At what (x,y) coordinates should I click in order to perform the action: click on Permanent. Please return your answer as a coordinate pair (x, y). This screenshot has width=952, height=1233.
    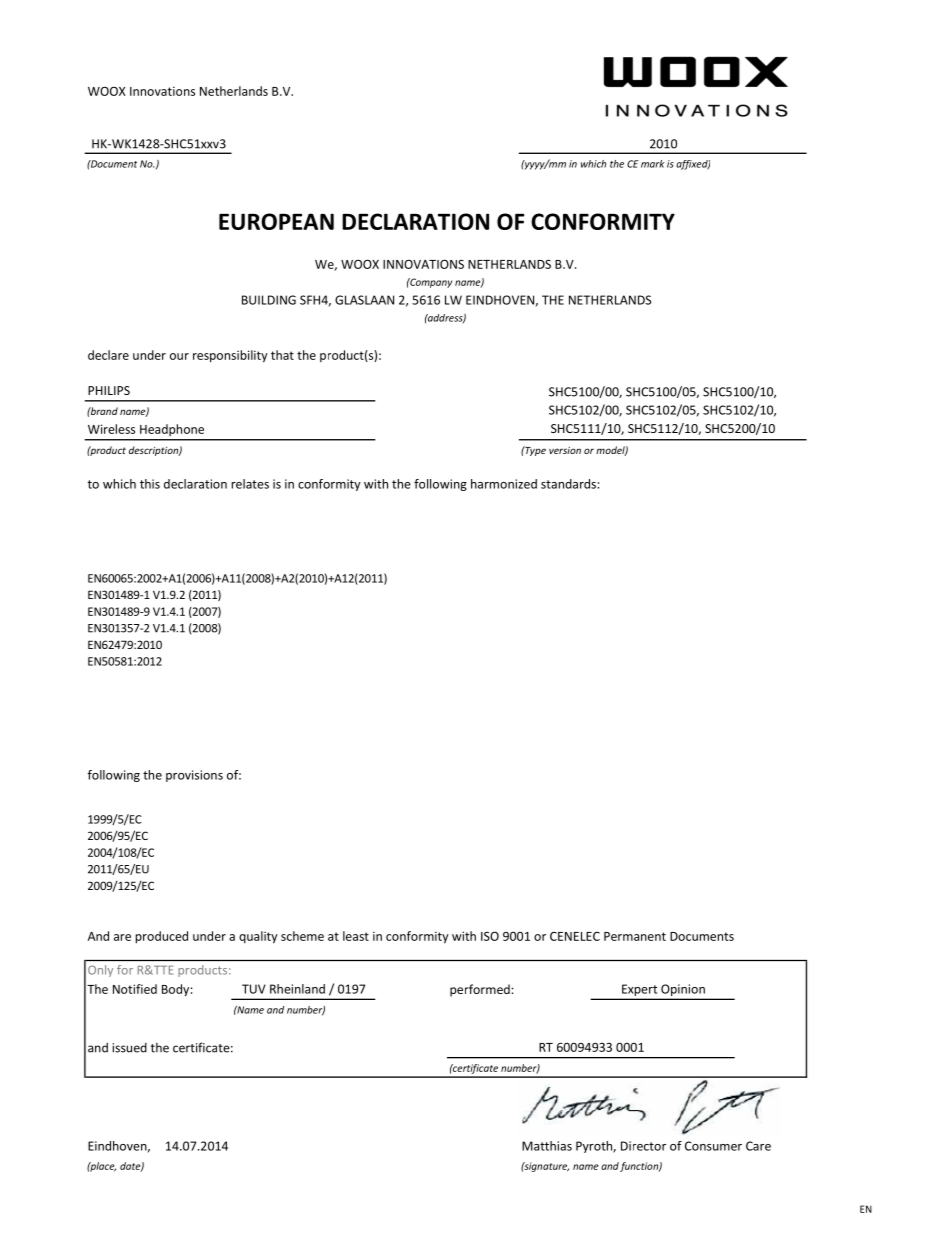
    Looking at the image, I should click on (635, 936).
